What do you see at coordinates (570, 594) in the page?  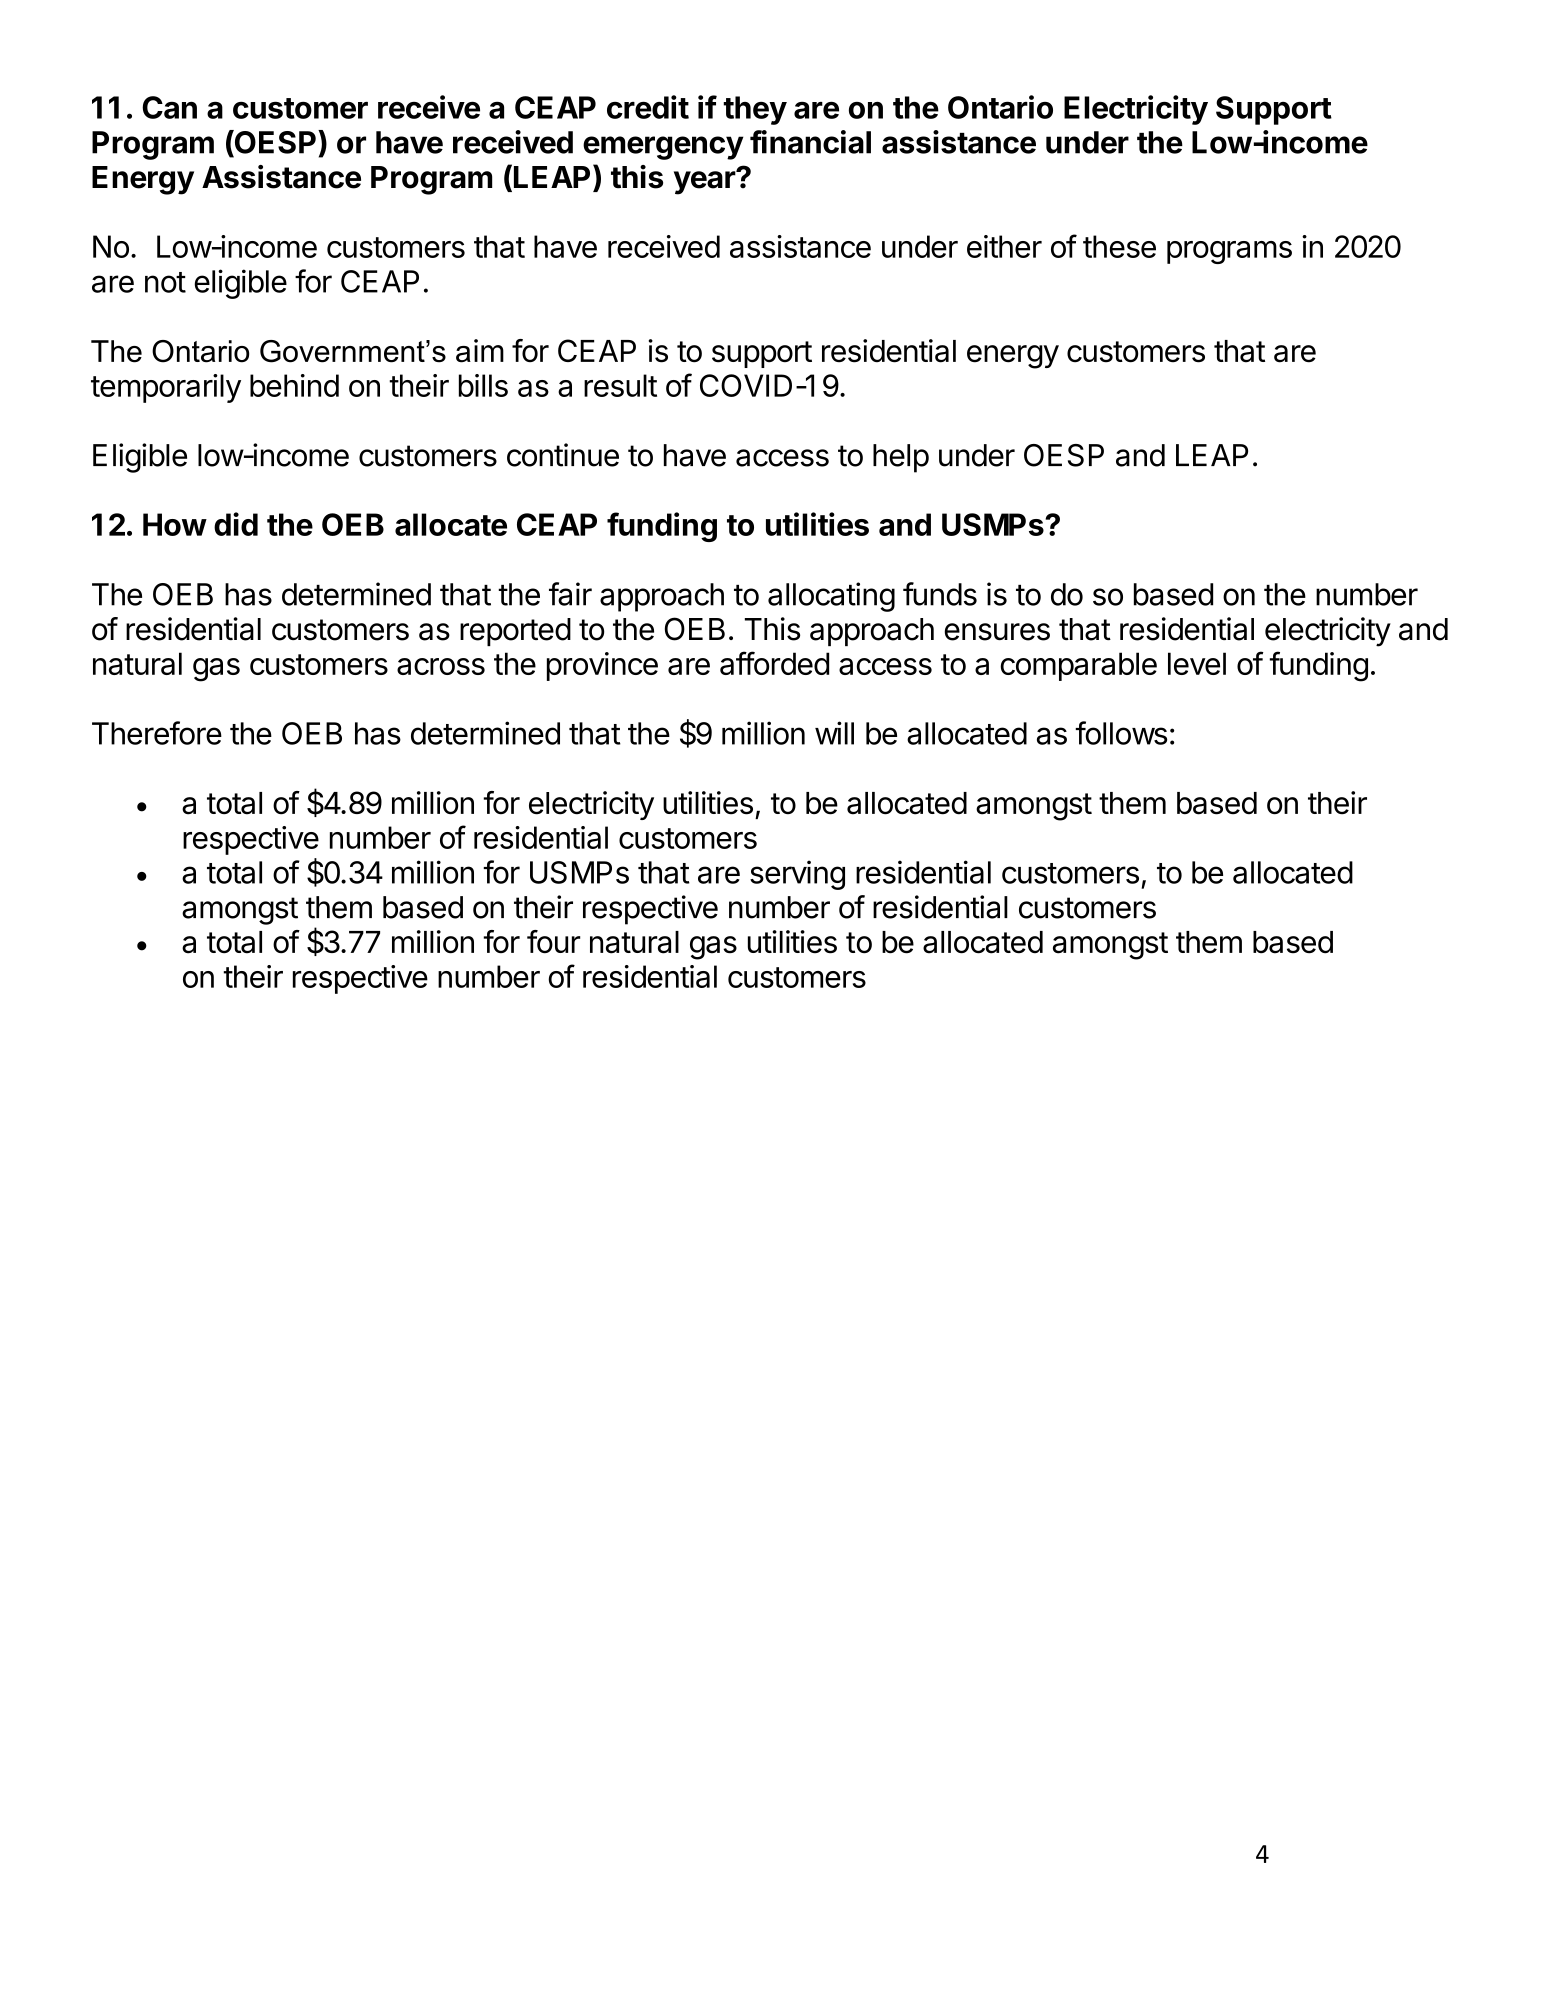 I see `fair` at bounding box center [570, 594].
